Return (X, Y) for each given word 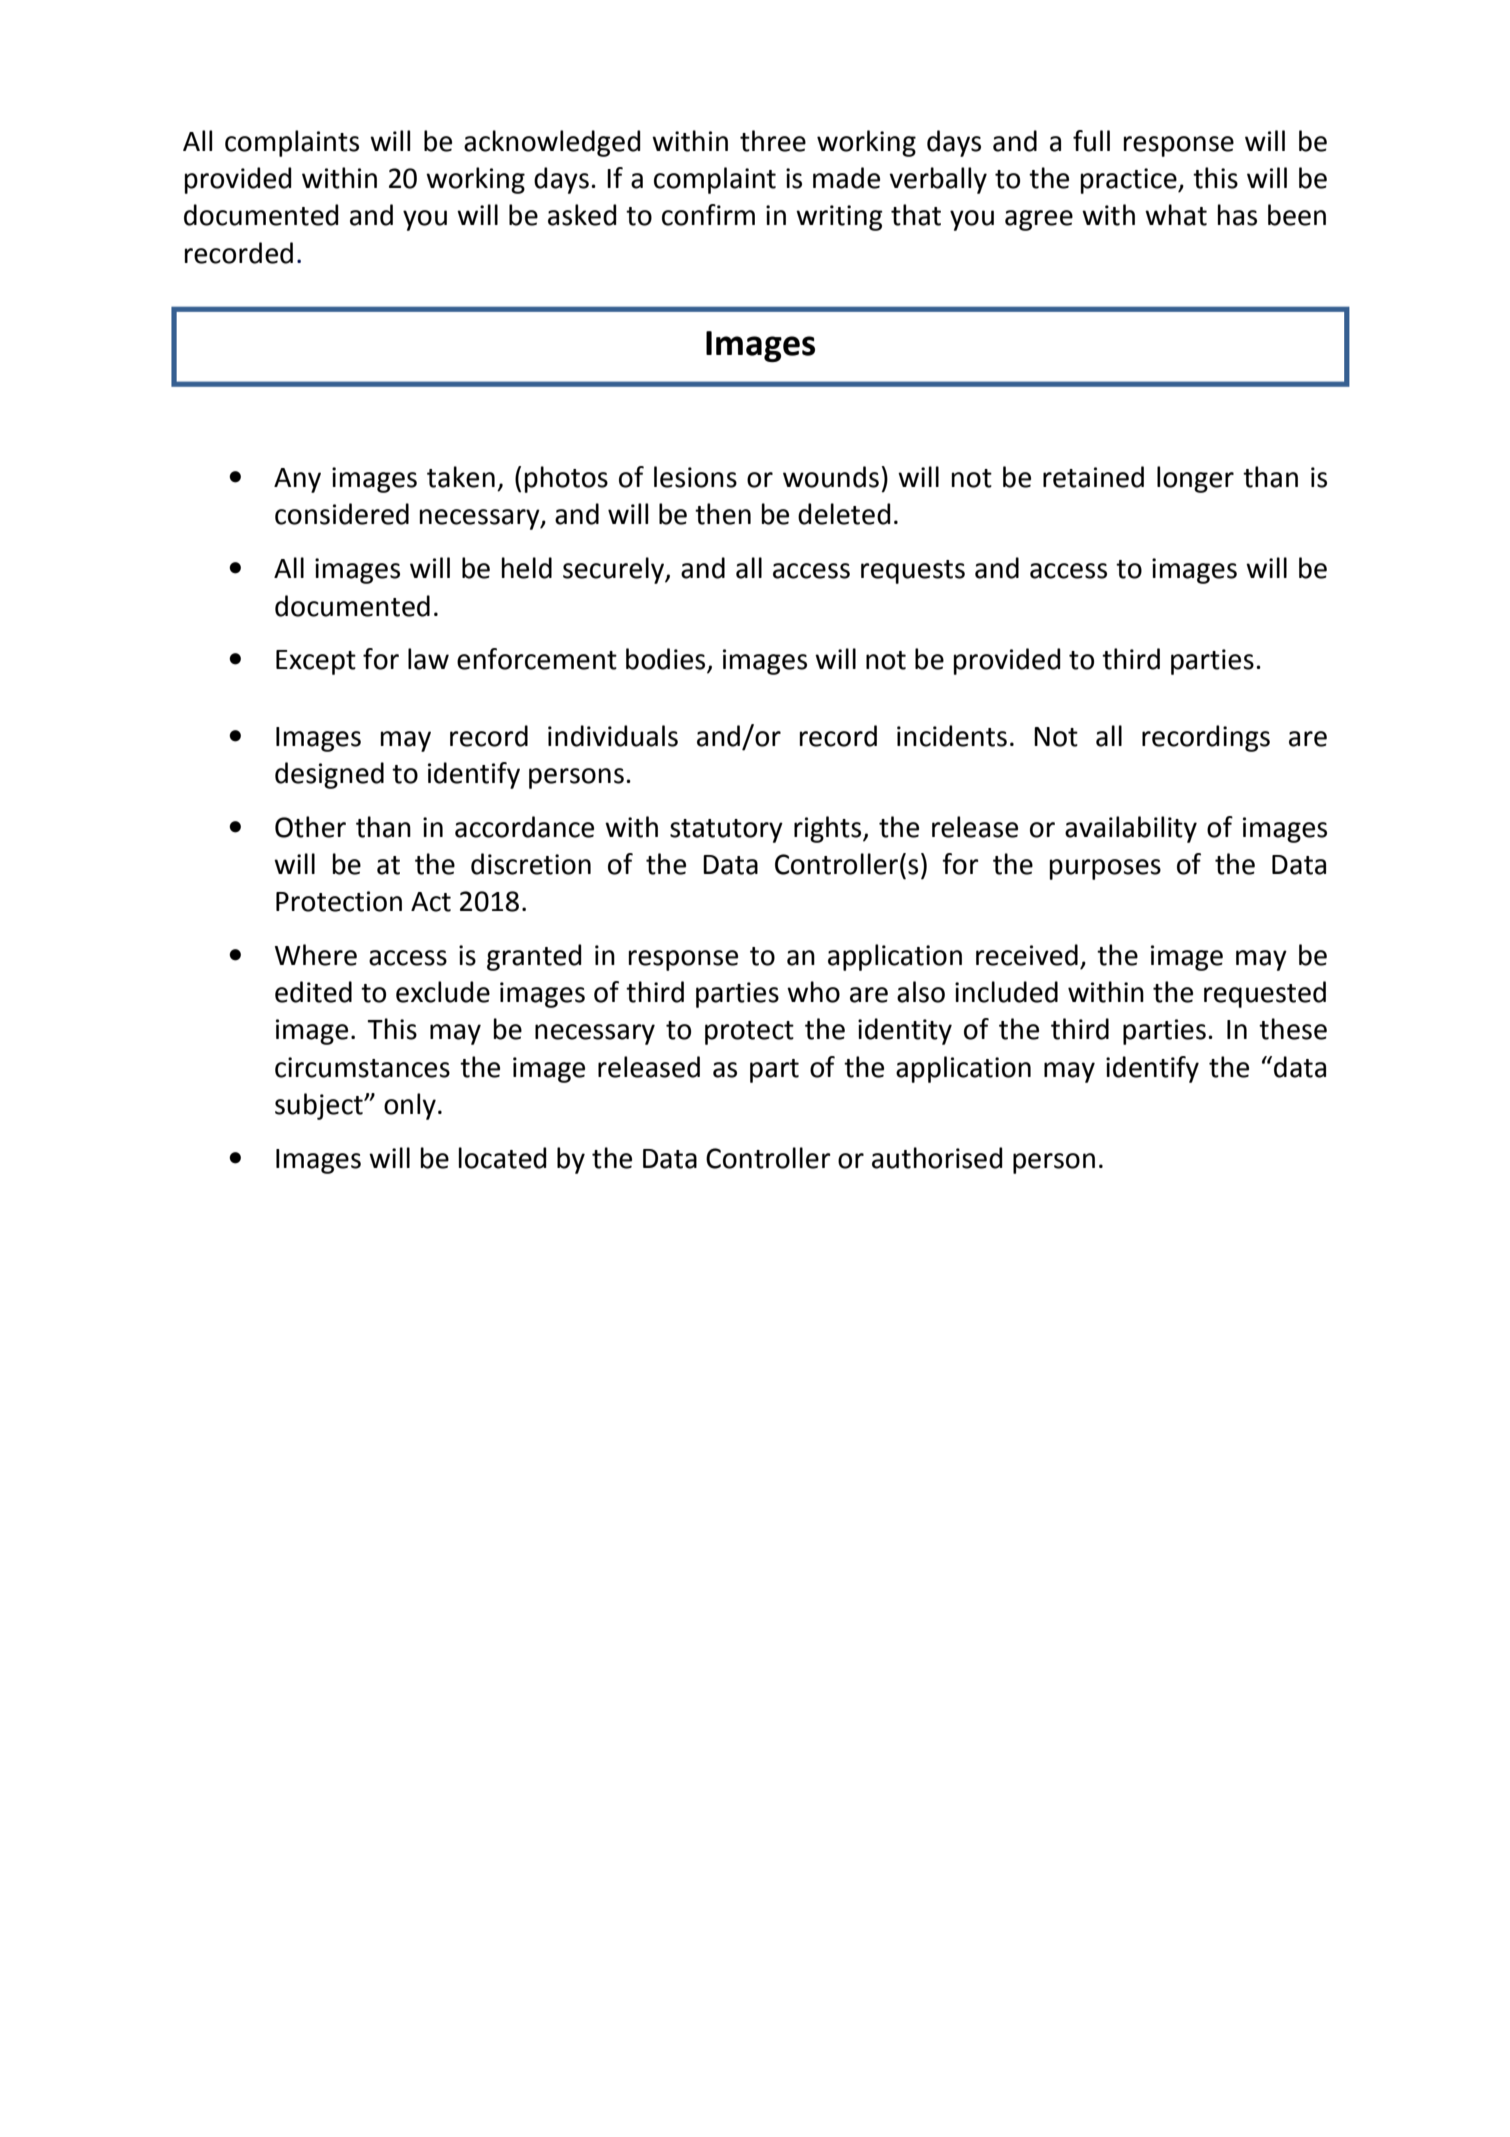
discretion (531, 864)
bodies (667, 660)
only (410, 1106)
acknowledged (552, 143)
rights (829, 829)
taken (461, 477)
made (846, 178)
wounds (831, 477)
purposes (1105, 869)
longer (1195, 479)
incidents (952, 736)
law (428, 659)
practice (1130, 181)
